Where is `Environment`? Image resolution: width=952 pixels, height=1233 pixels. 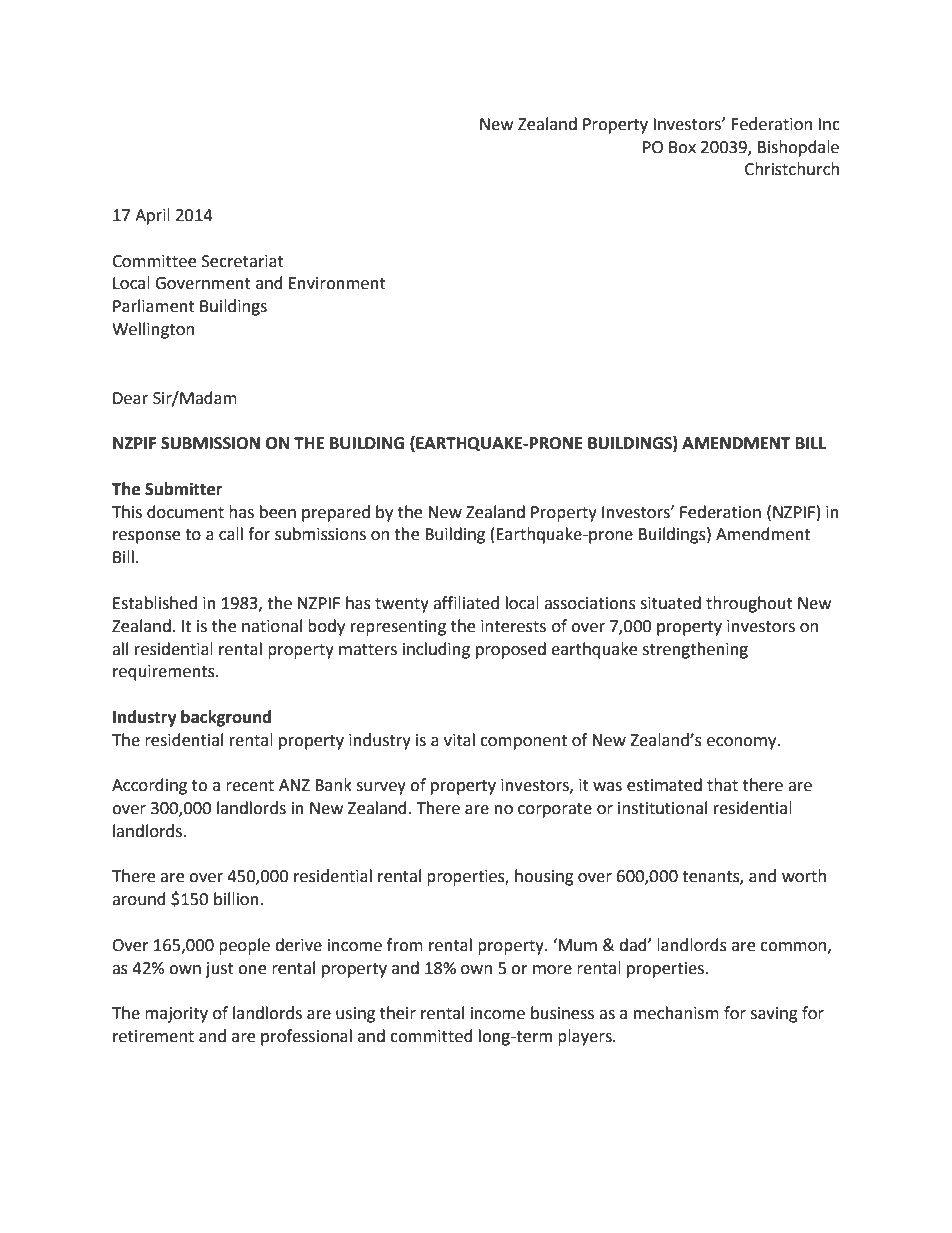 Environment is located at coordinates (337, 283).
